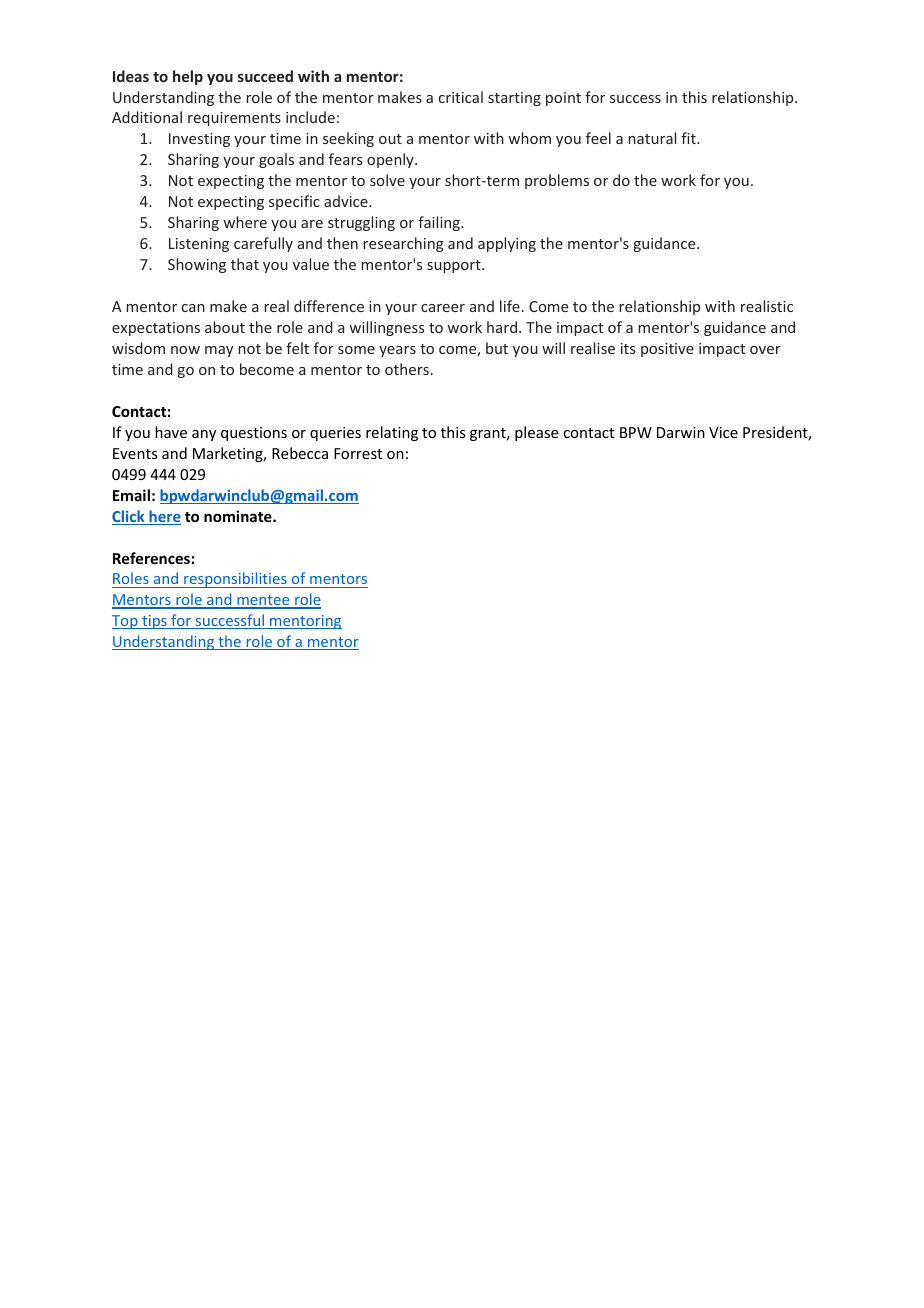 This page has width=924, height=1308. What do you see at coordinates (358, 453) in the page?
I see `Forrest` at bounding box center [358, 453].
